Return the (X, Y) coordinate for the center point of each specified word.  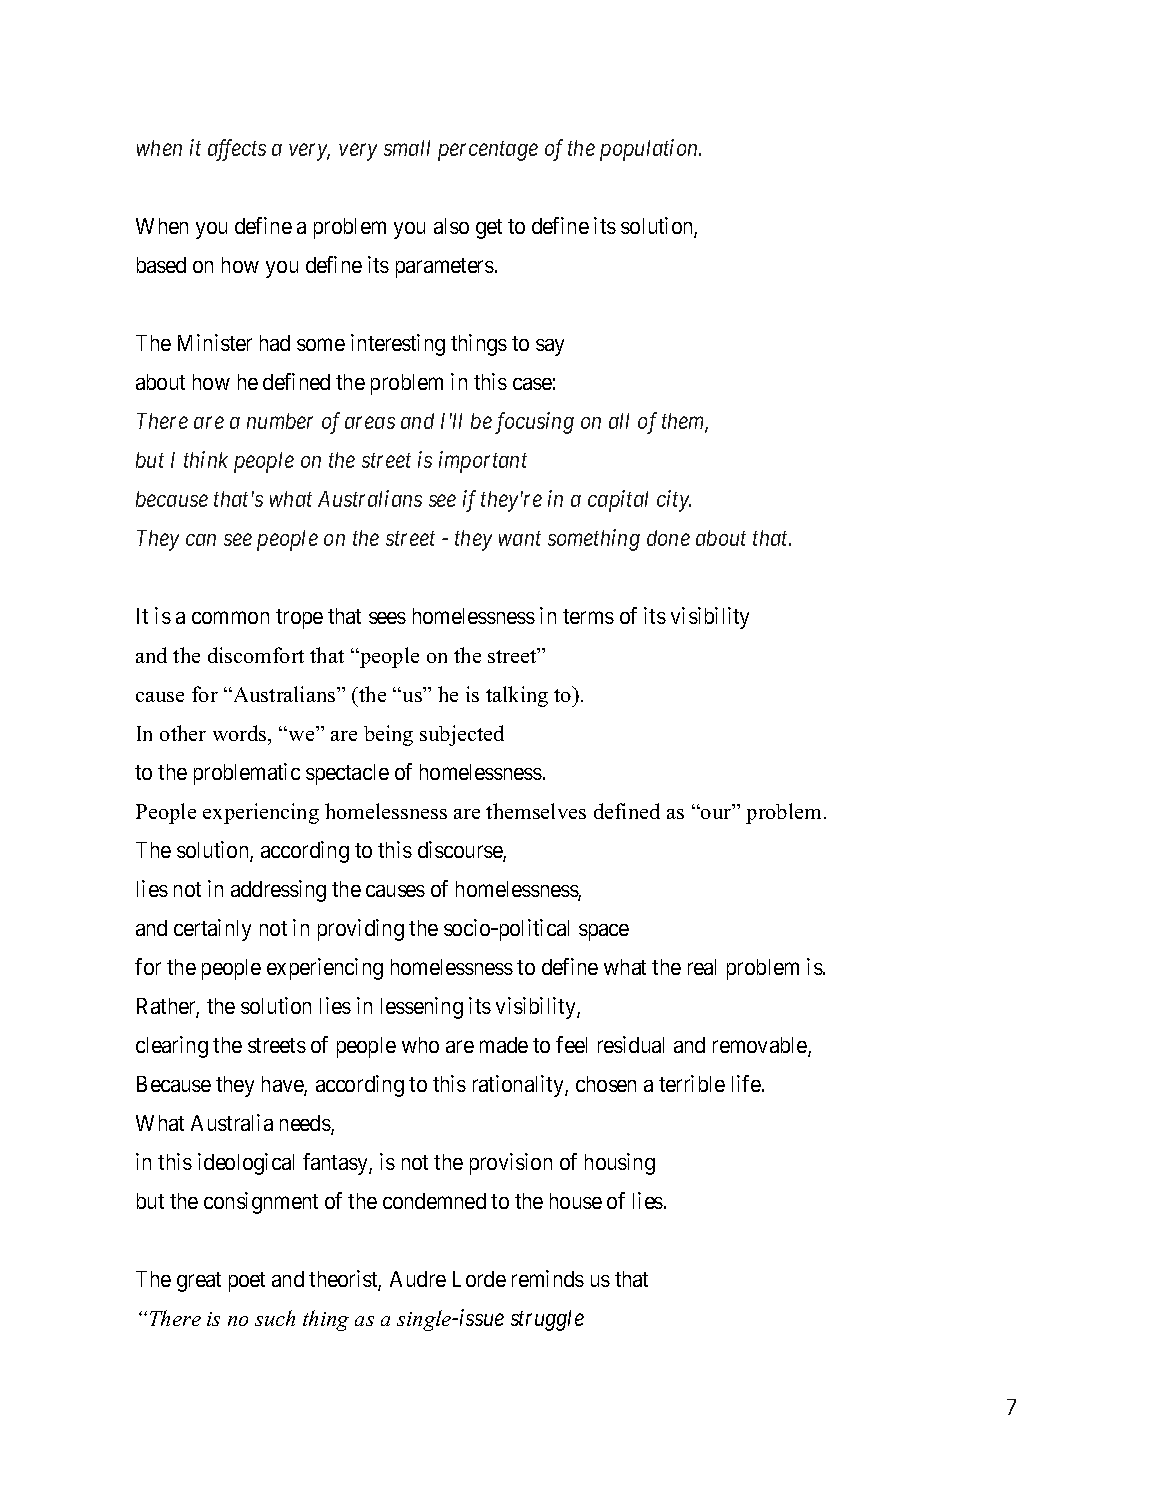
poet (247, 1282)
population (650, 150)
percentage (488, 151)
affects (237, 150)
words (241, 733)
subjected (462, 735)
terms (588, 616)
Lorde (479, 1279)
